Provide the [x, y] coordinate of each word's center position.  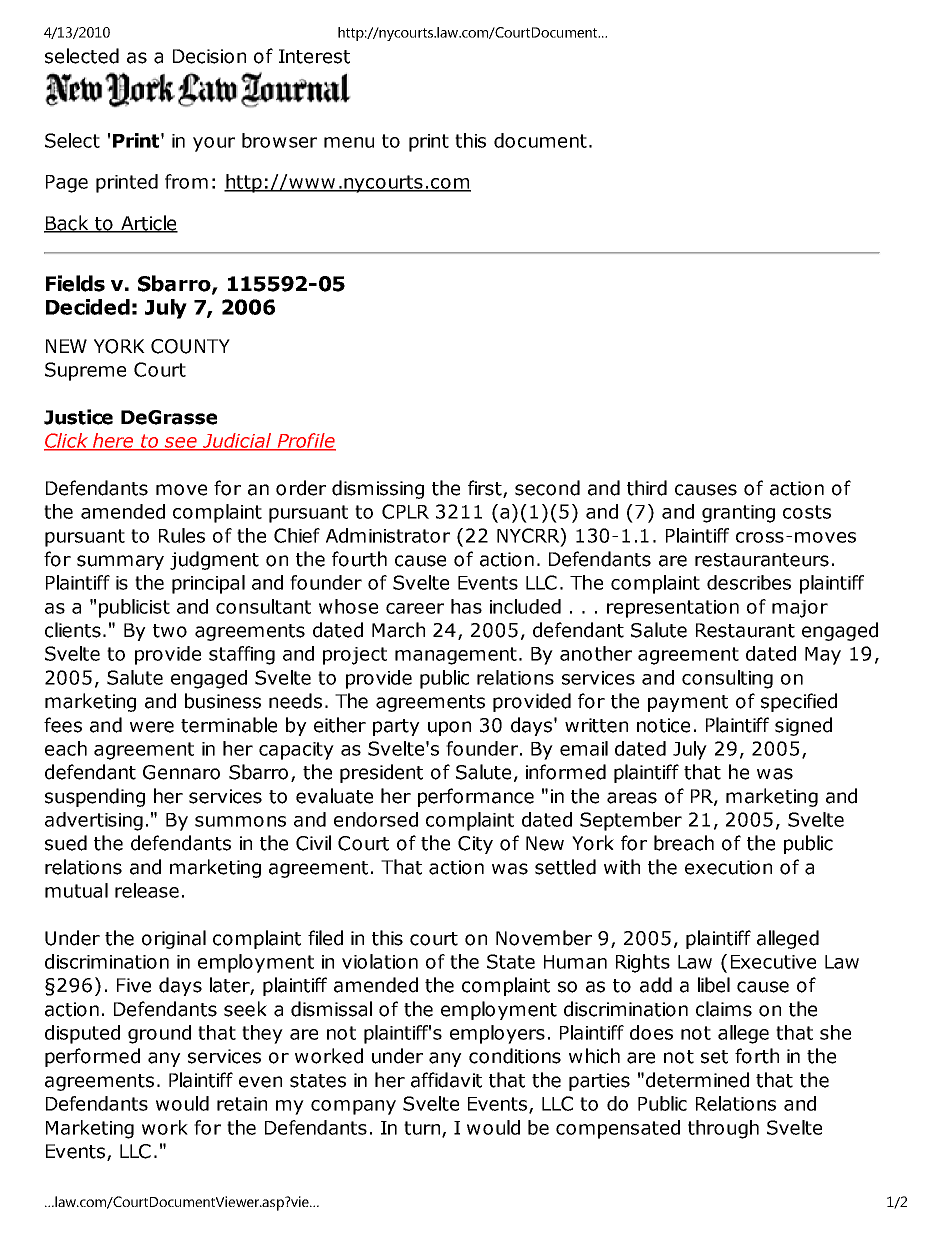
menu [349, 142]
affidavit [446, 1080]
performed [92, 1057]
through [723, 1129]
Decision [209, 56]
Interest [314, 56]
